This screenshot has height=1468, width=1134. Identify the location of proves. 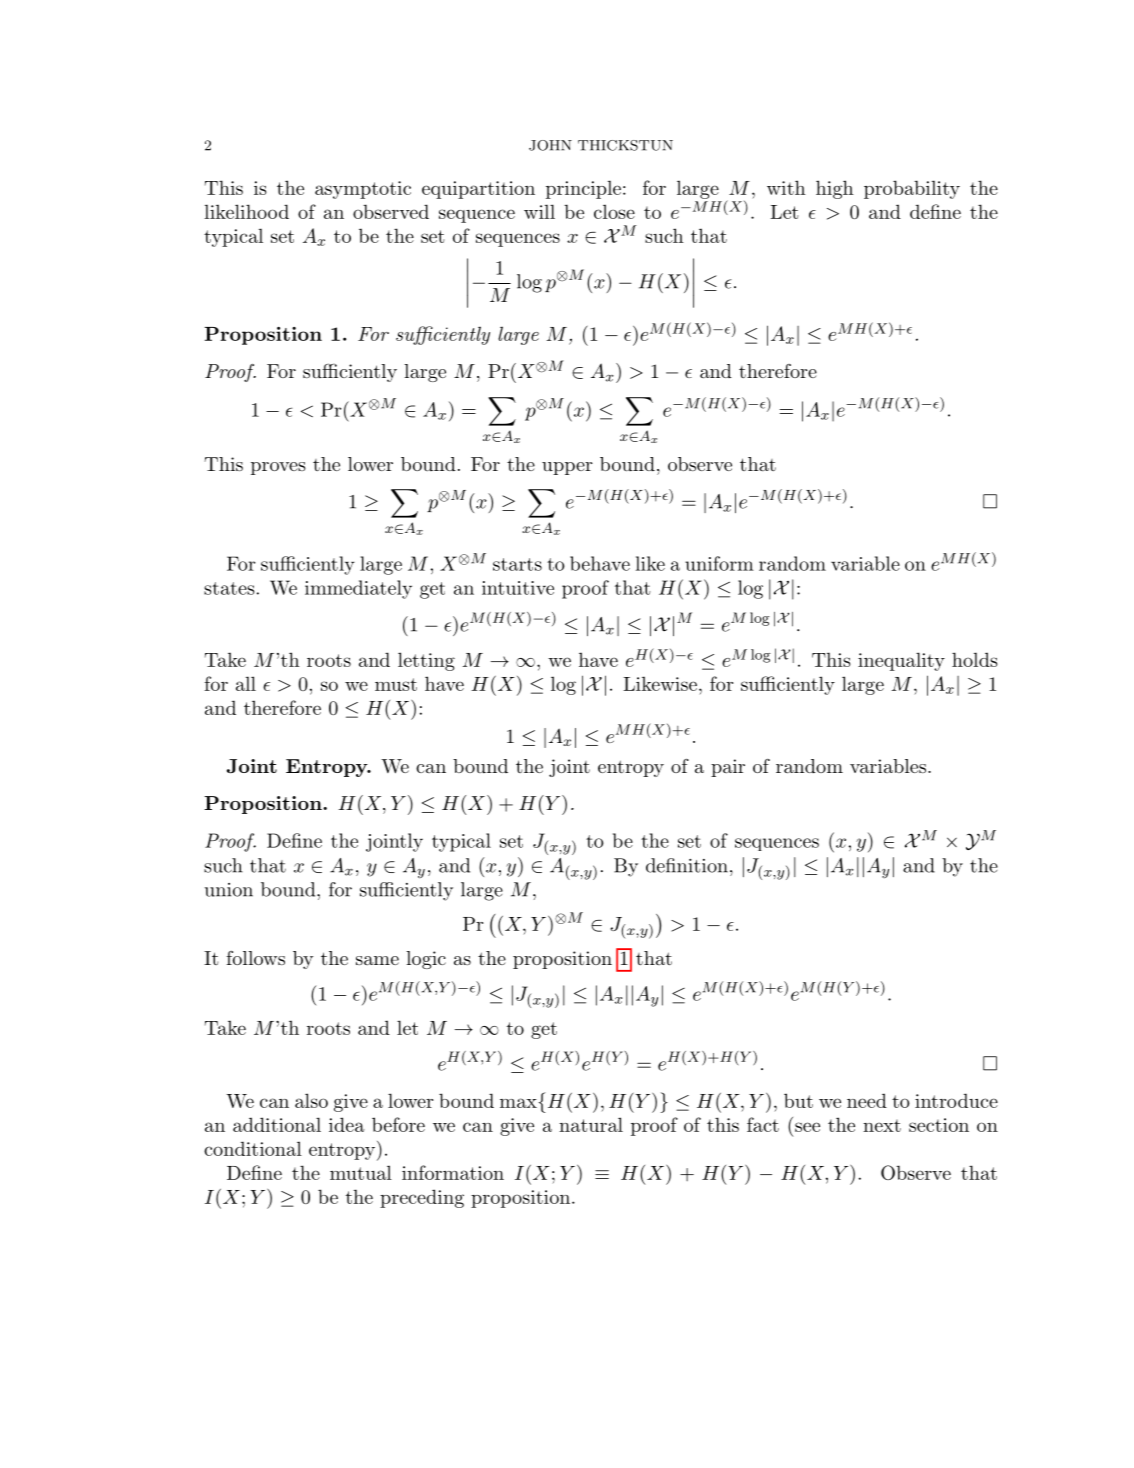
(278, 468).
